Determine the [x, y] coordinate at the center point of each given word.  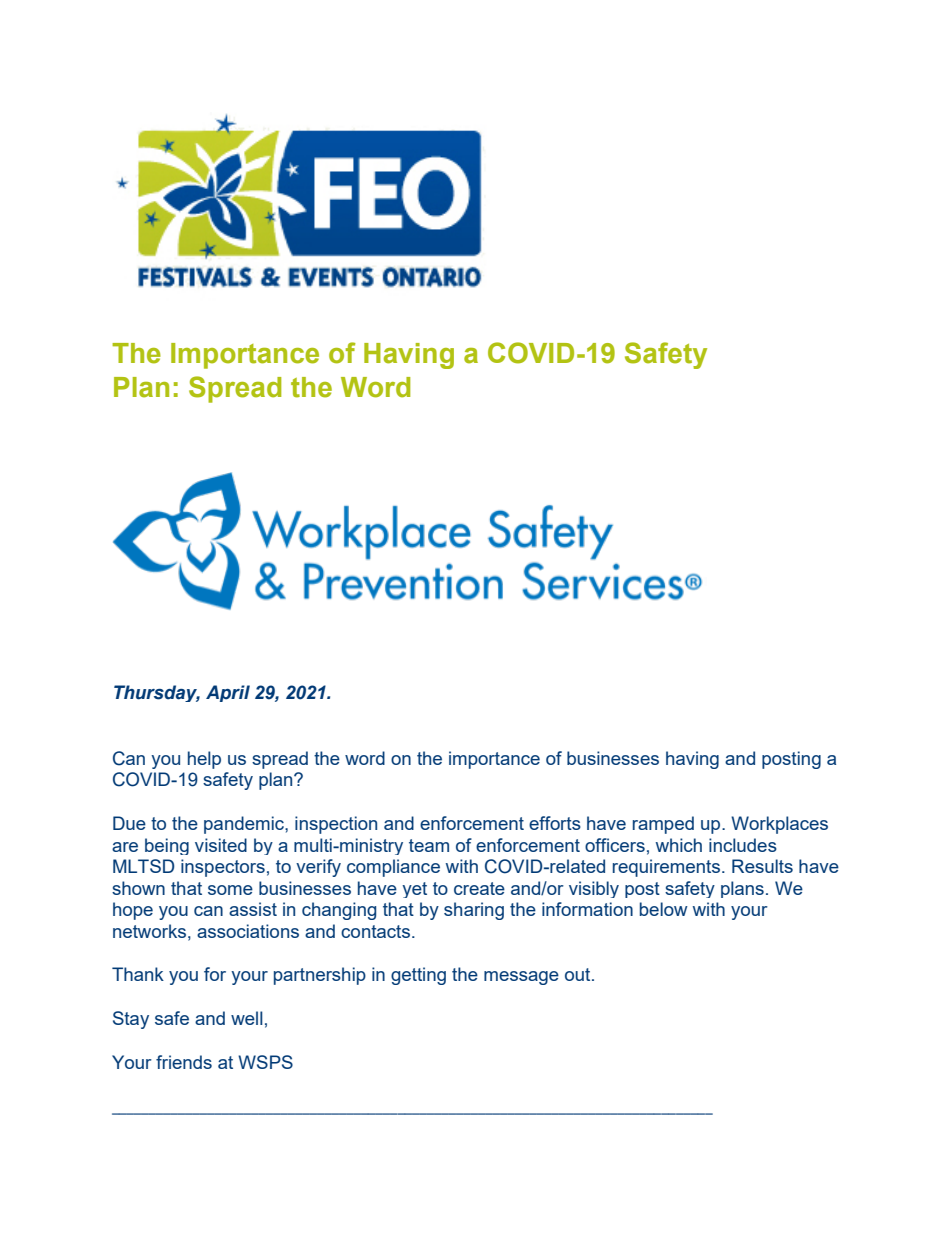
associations [248, 931]
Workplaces [779, 825]
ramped [663, 825]
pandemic [245, 825]
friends [184, 1062]
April [228, 693]
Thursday [157, 693]
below [664, 909]
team [429, 845]
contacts [377, 931]
